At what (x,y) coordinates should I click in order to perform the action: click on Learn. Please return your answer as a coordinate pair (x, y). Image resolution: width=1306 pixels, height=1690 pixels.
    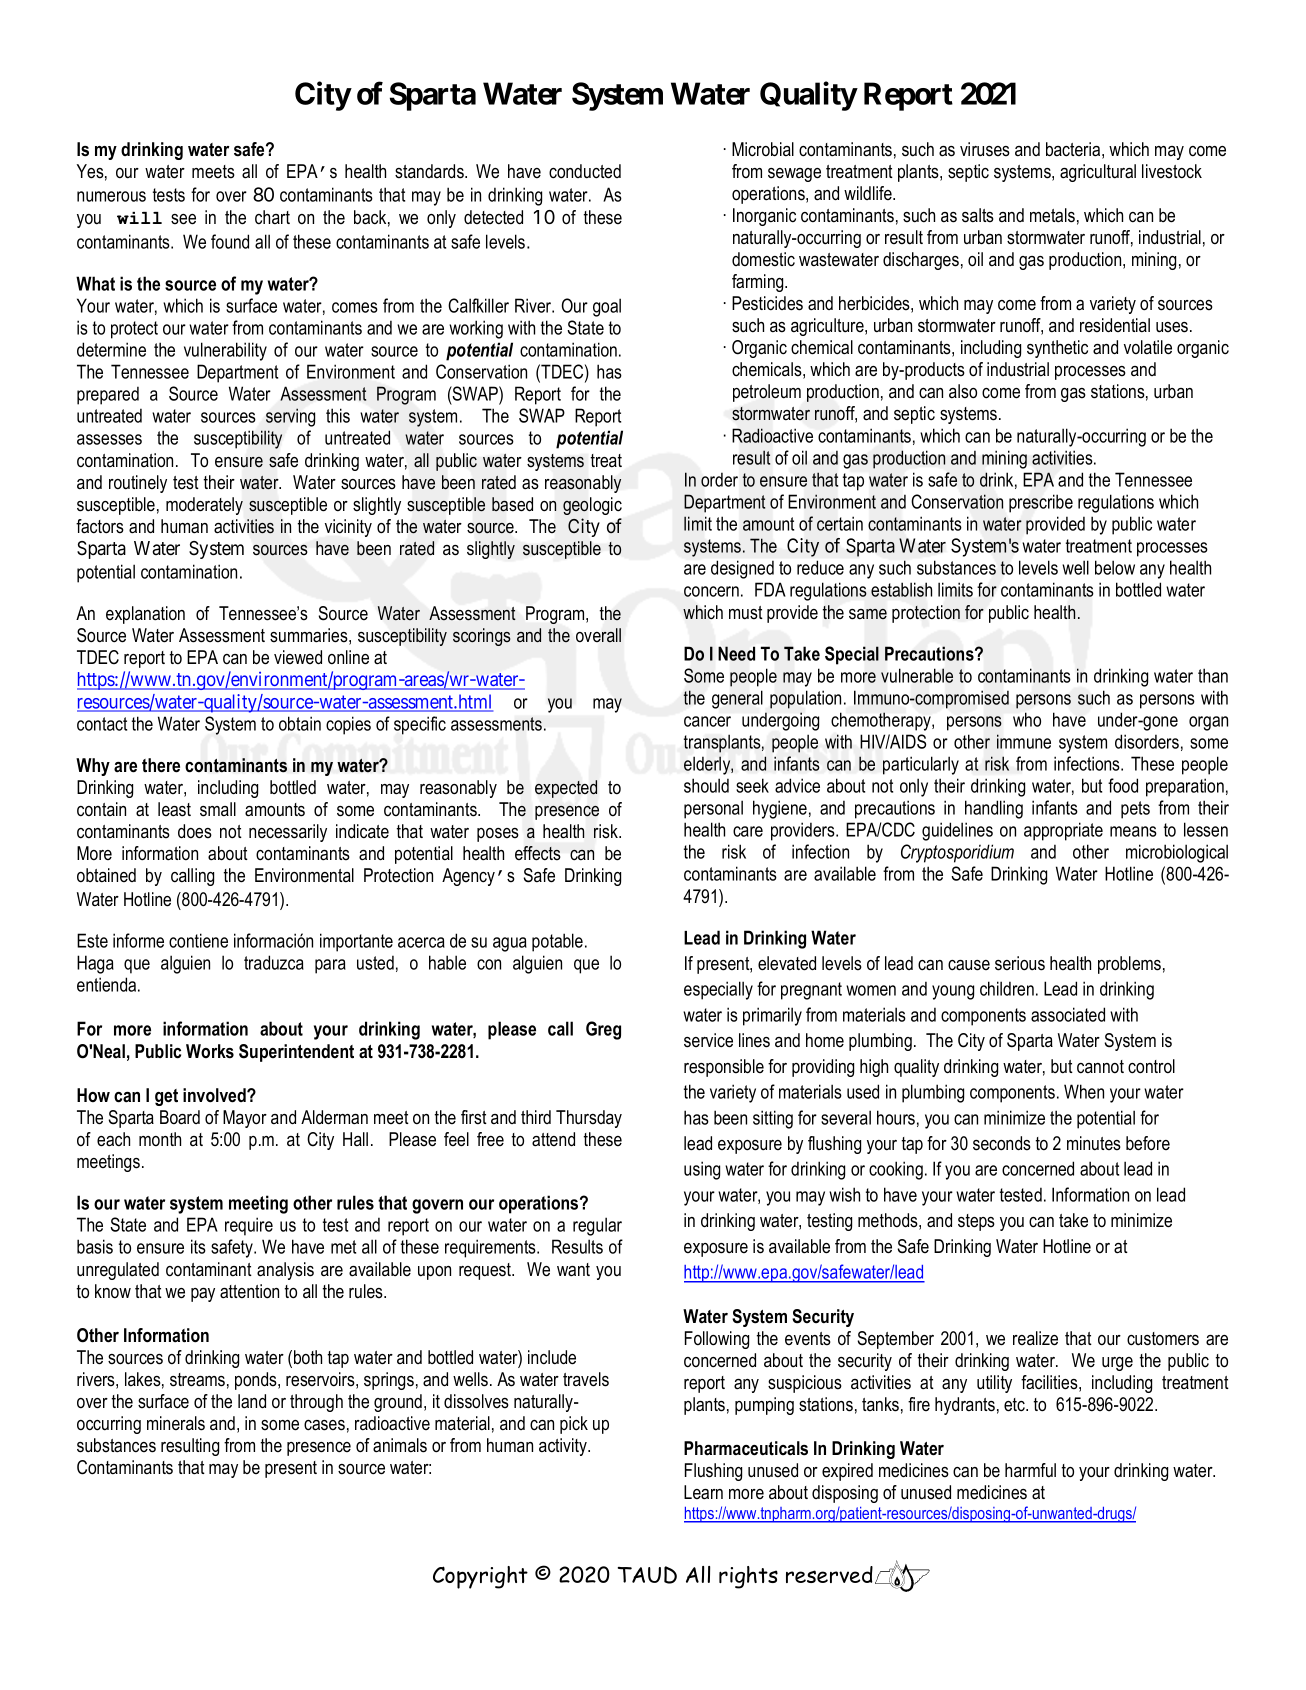
    Looking at the image, I should click on (703, 1492).
